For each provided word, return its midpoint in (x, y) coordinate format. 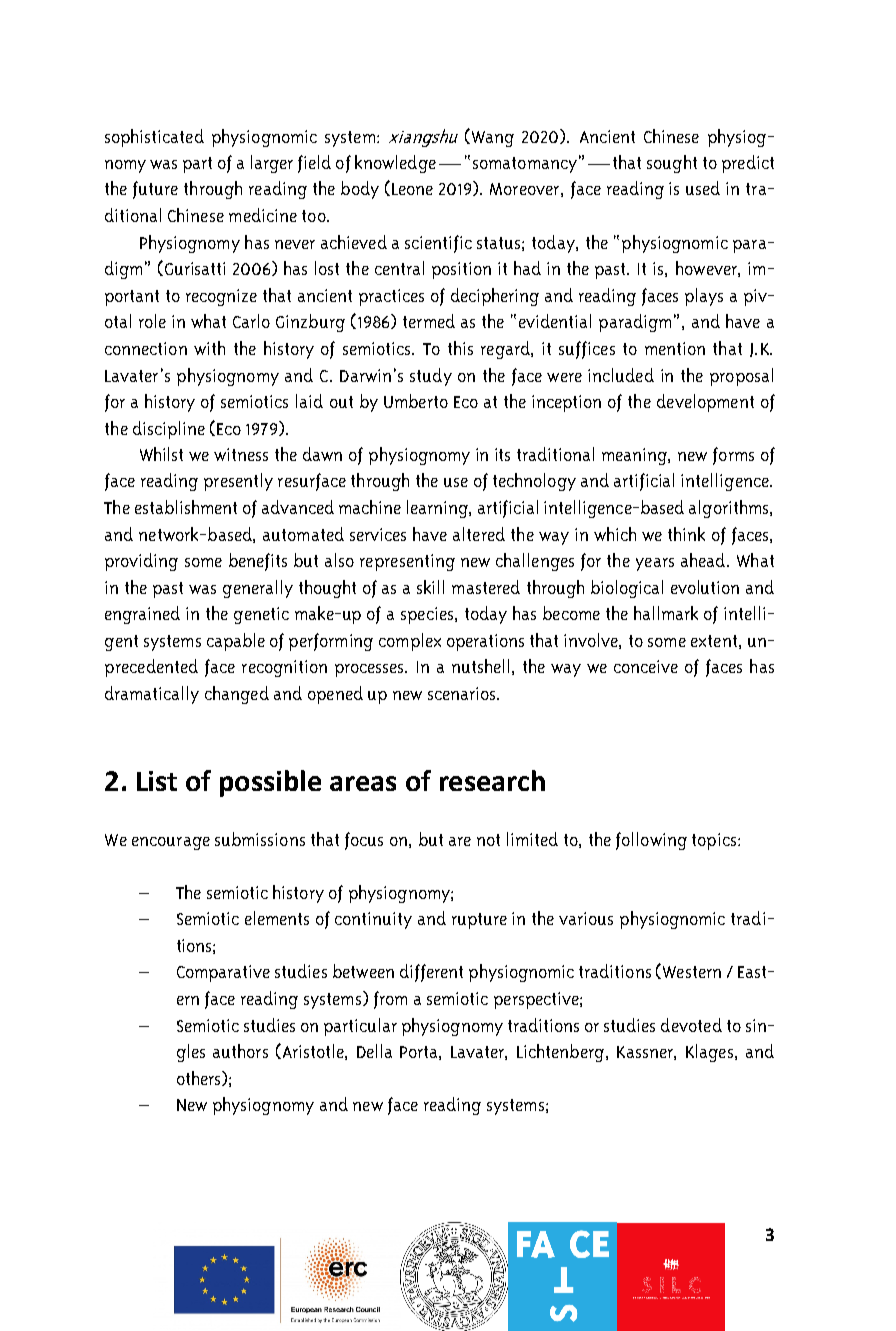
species (428, 615)
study (431, 377)
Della (374, 1051)
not (488, 840)
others (200, 1078)
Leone (412, 189)
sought (672, 164)
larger (272, 164)
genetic (261, 615)
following (651, 841)
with (209, 348)
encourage (171, 843)
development (705, 403)
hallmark (666, 613)
